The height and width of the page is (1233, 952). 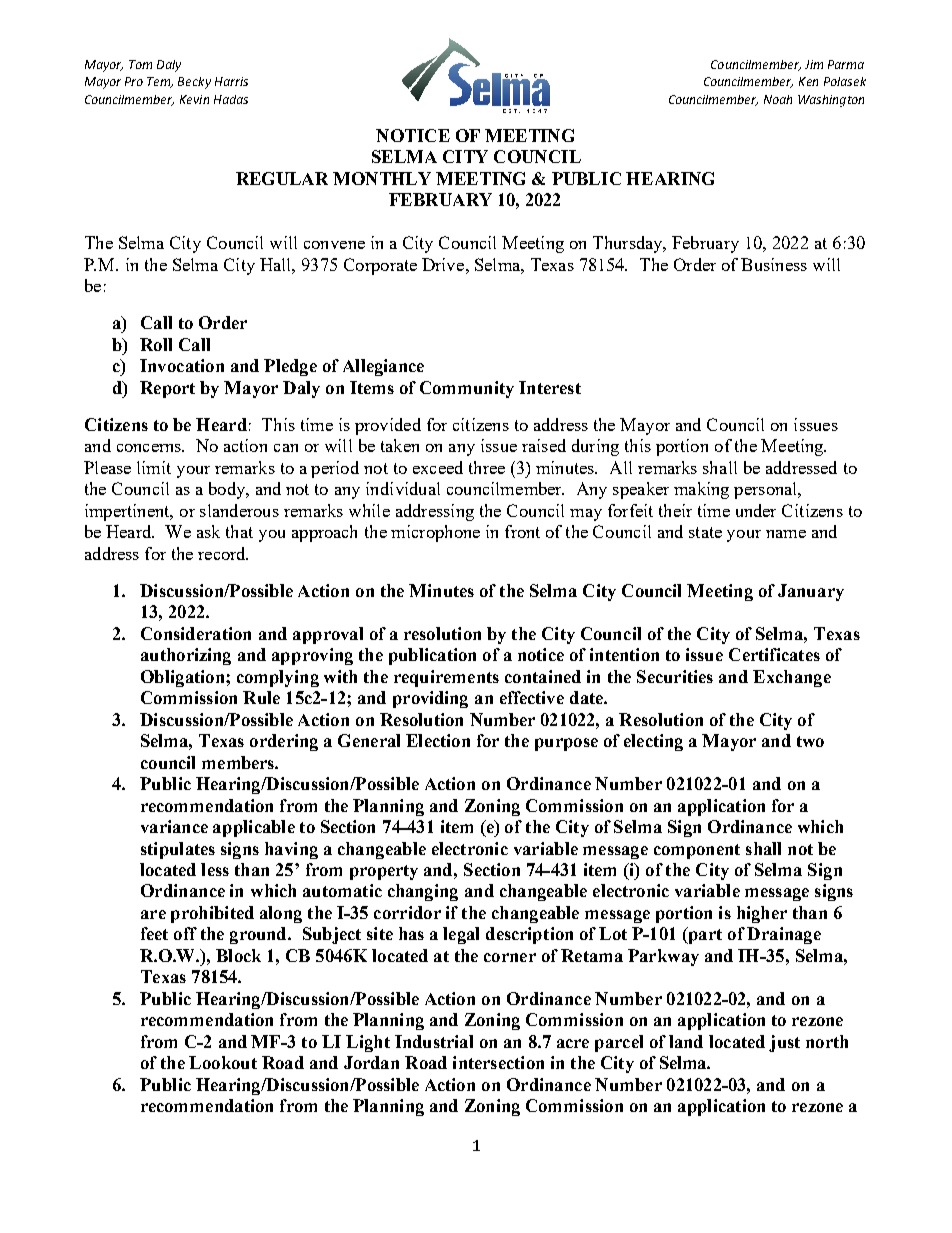 I want to click on Kevin, so click(x=194, y=99).
